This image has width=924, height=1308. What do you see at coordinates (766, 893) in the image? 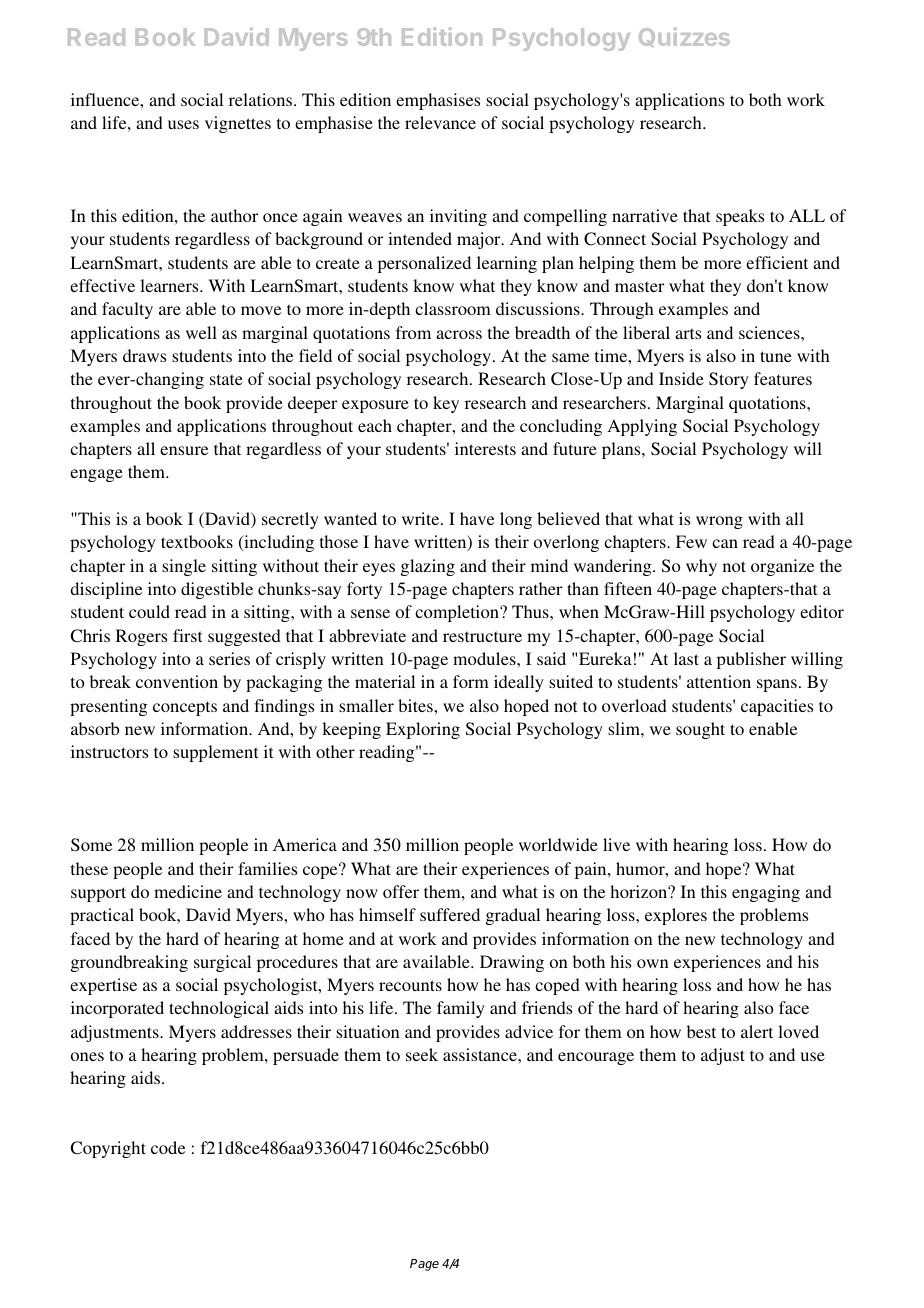
I see `engaging` at bounding box center [766, 893].
